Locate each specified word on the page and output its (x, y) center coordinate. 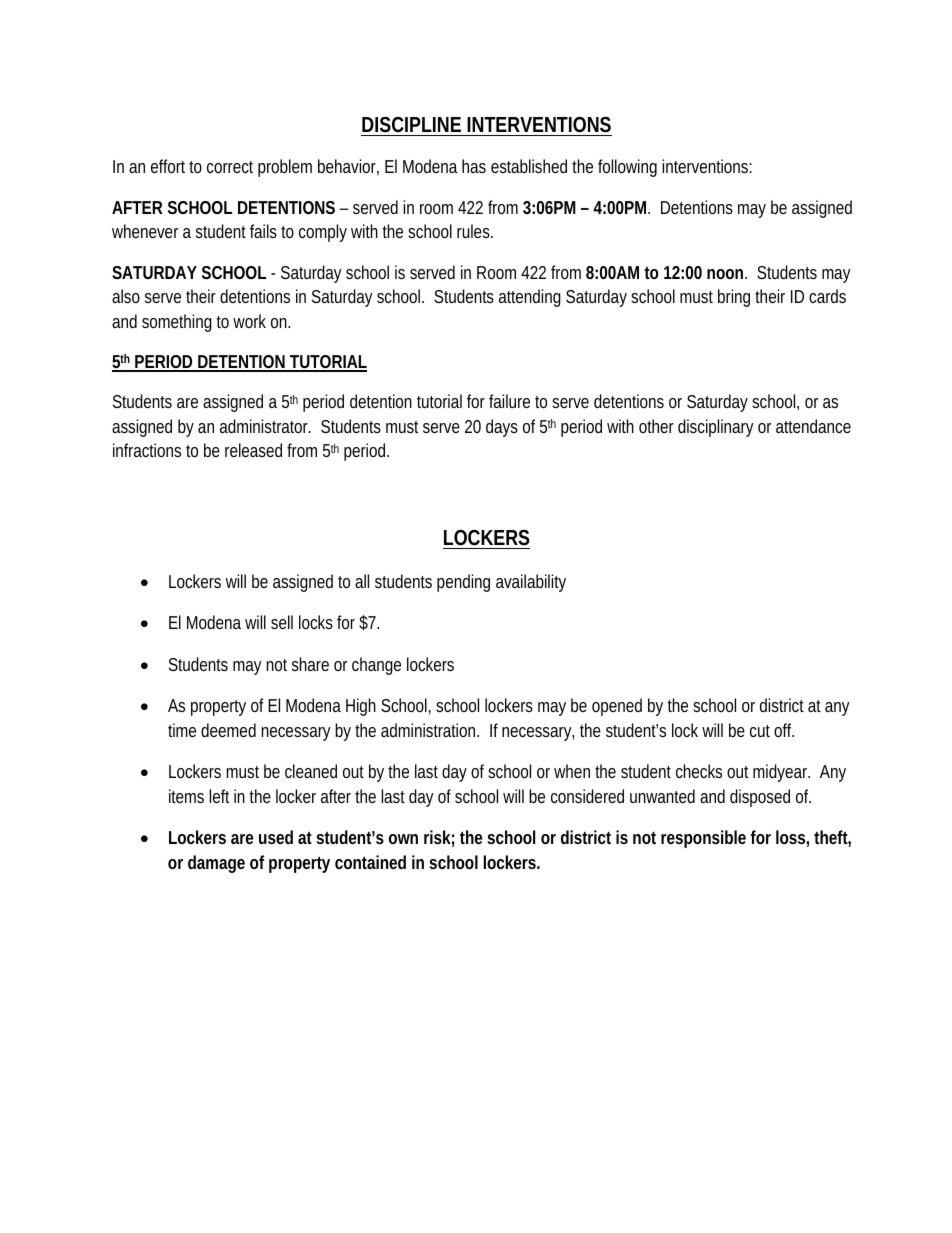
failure (509, 401)
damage (216, 864)
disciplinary (716, 428)
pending (463, 583)
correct (230, 167)
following (627, 168)
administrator (265, 426)
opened (617, 707)
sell (282, 622)
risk (437, 837)
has (474, 166)
